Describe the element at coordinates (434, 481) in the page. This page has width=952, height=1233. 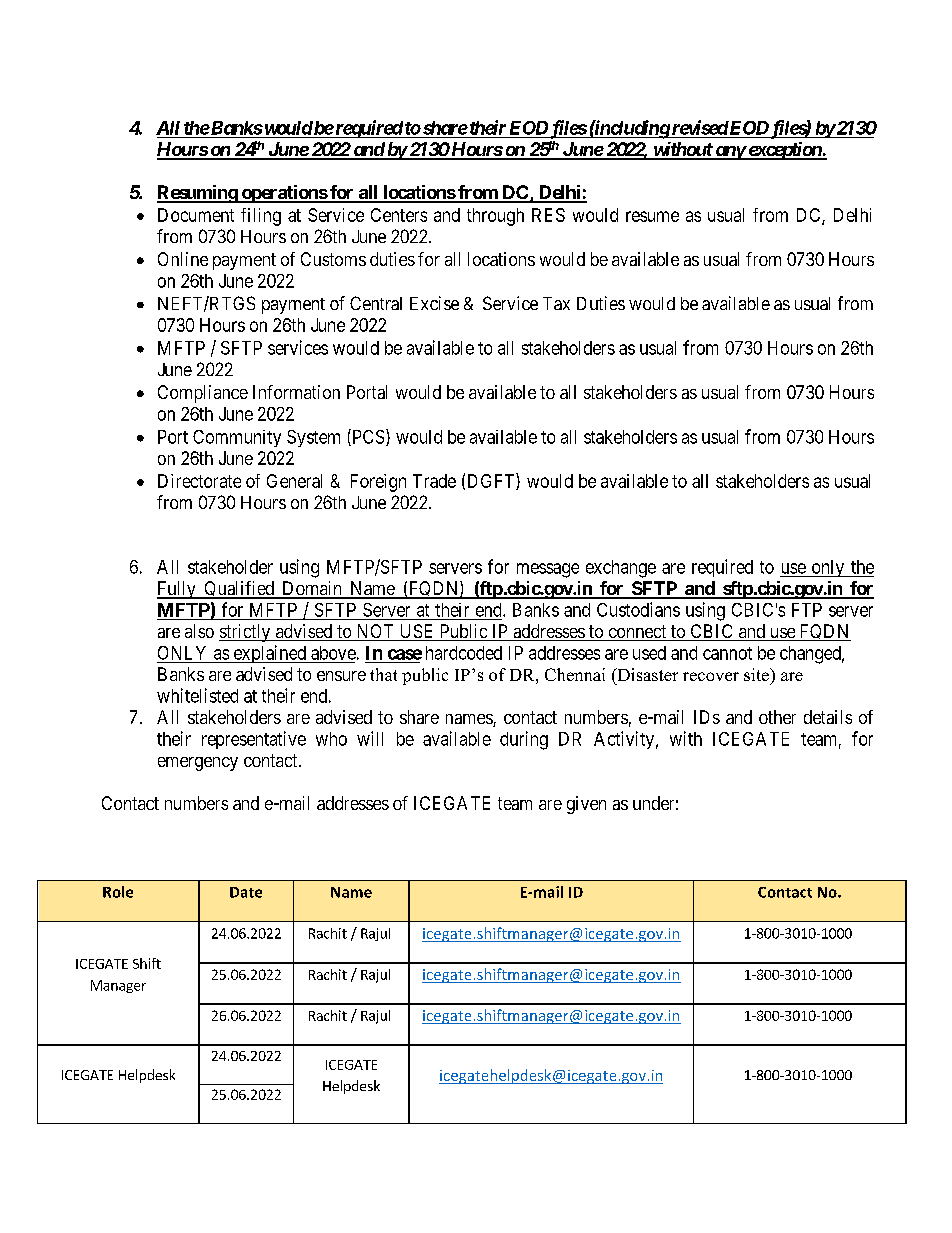
I see `Trade` at that location.
